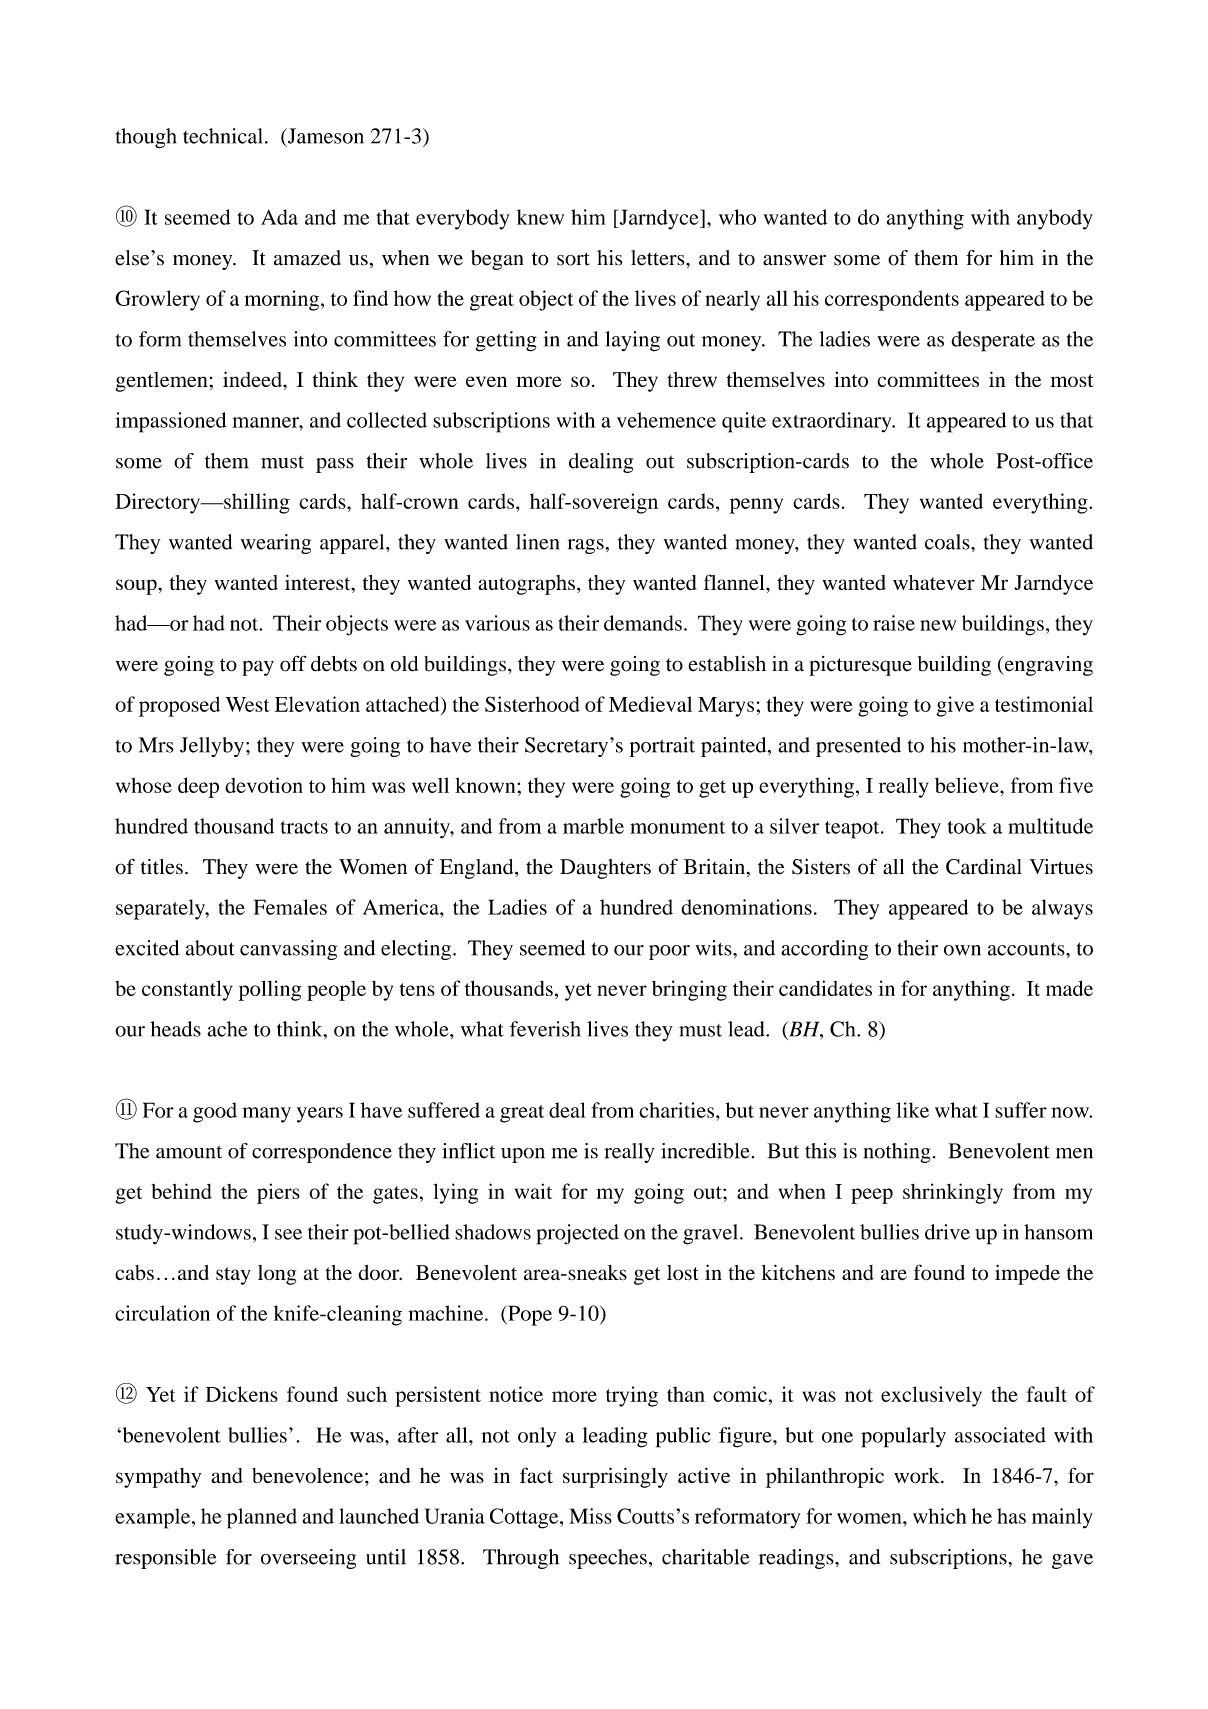  What do you see at coordinates (262, 1518) in the page?
I see `planned` at bounding box center [262, 1518].
